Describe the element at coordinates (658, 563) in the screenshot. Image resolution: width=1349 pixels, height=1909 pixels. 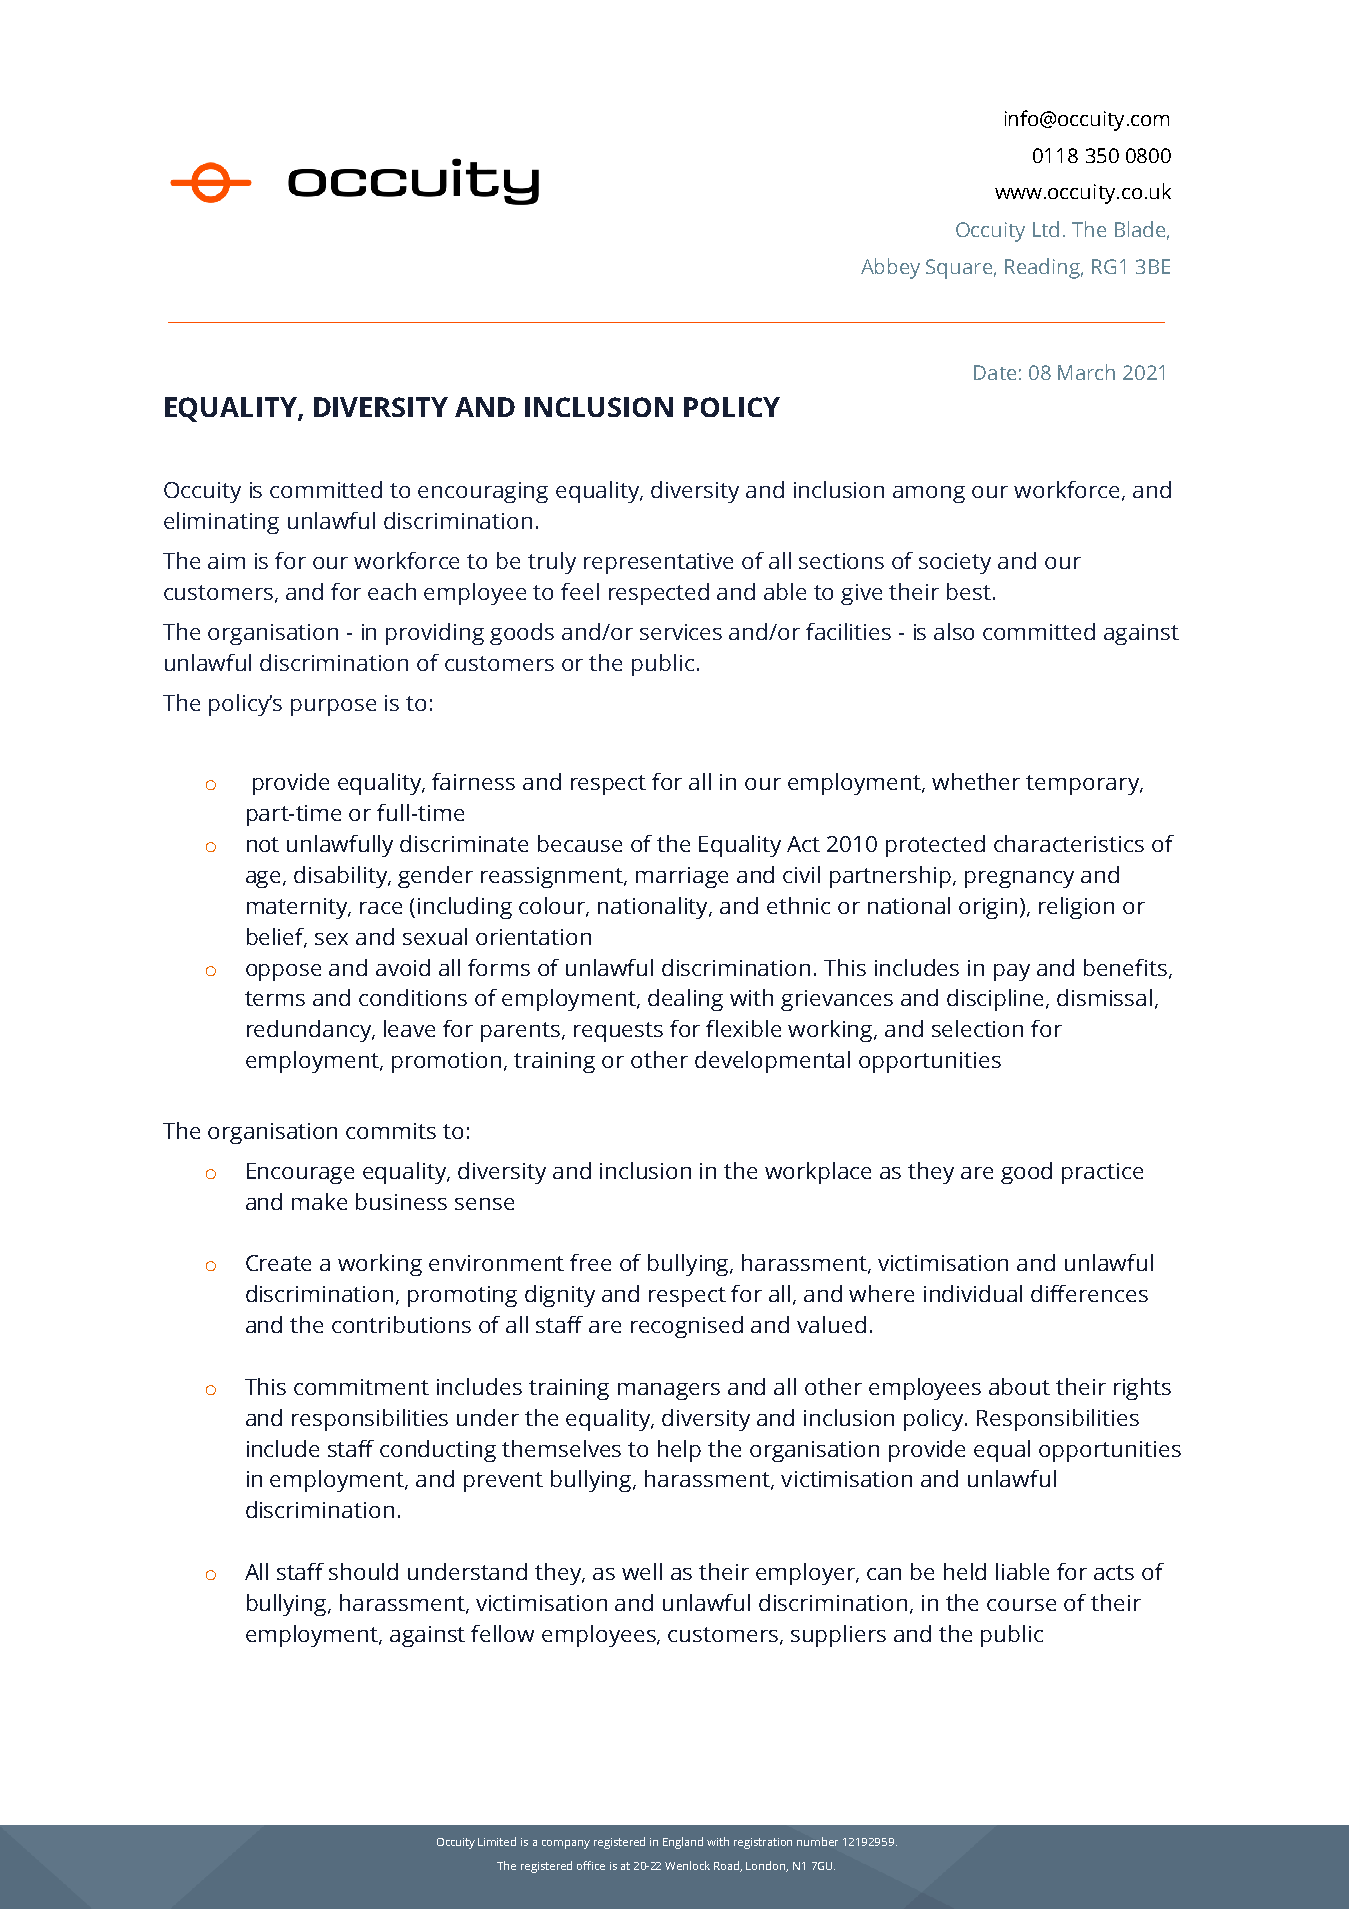
I see `representative` at that location.
